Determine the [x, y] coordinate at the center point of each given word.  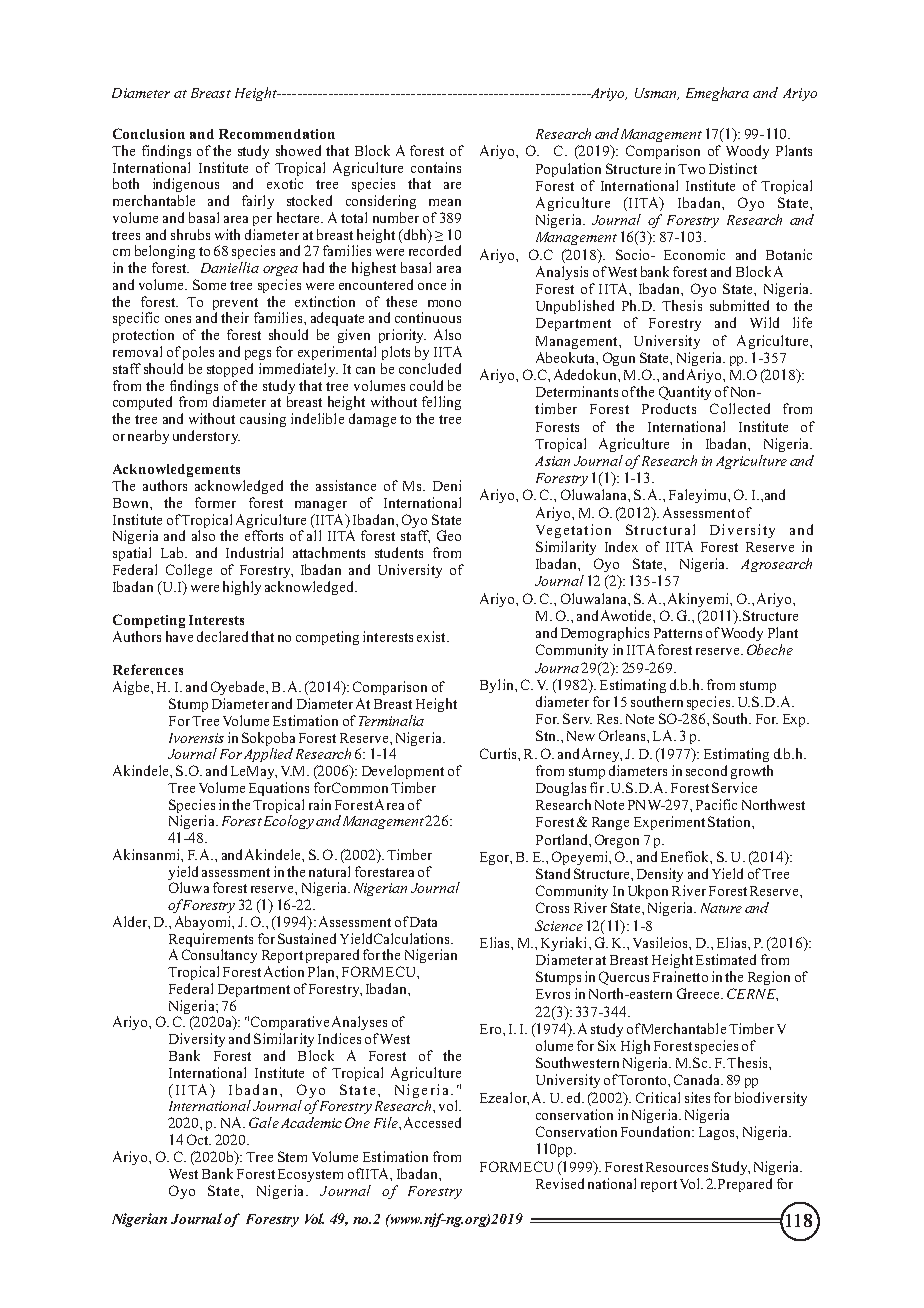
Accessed [432, 1122]
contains [436, 167]
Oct [199, 1139]
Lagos [718, 1133]
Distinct [733, 168]
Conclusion [149, 133]
